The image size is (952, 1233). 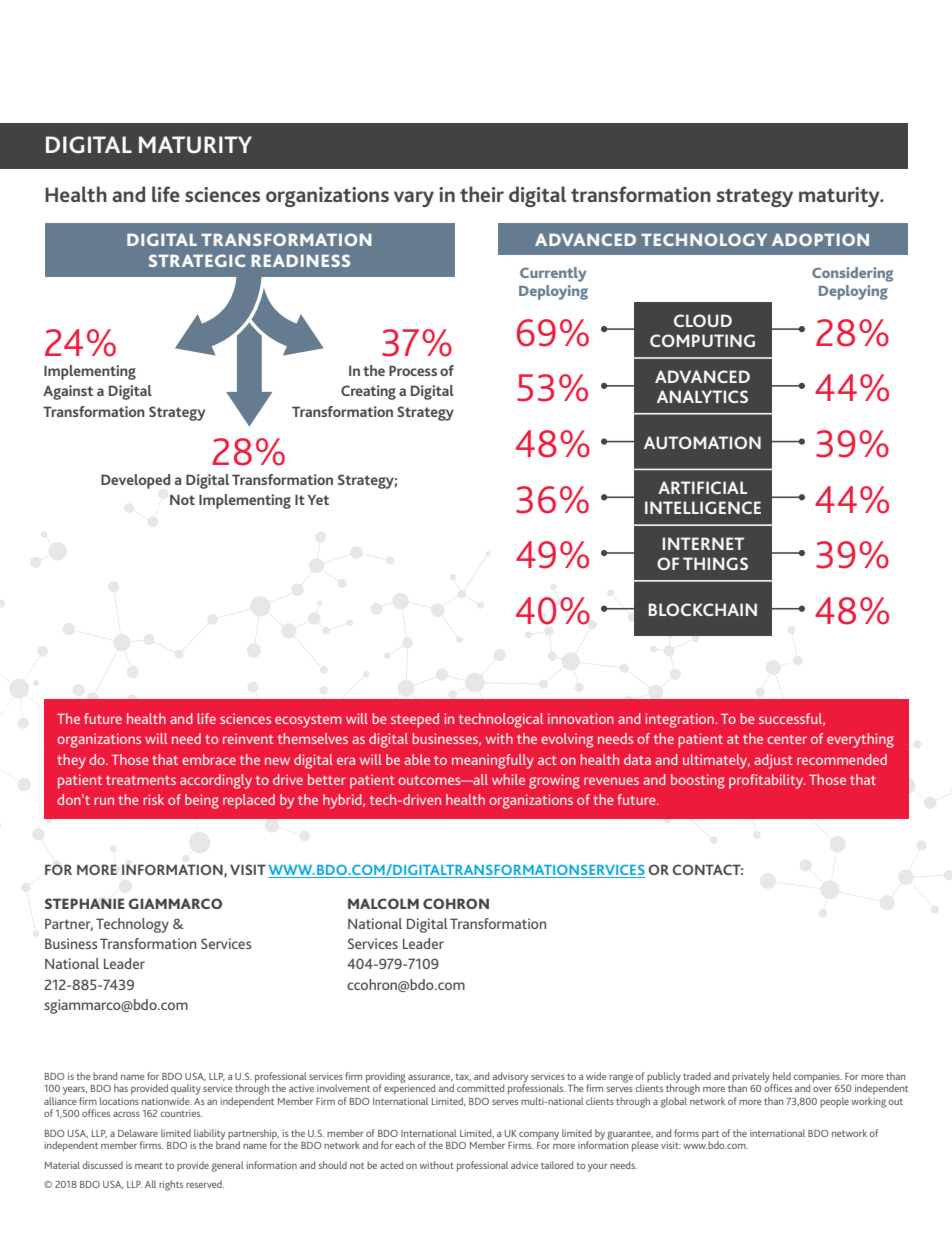 What do you see at coordinates (405, 1145) in the image?
I see `each` at bounding box center [405, 1145].
